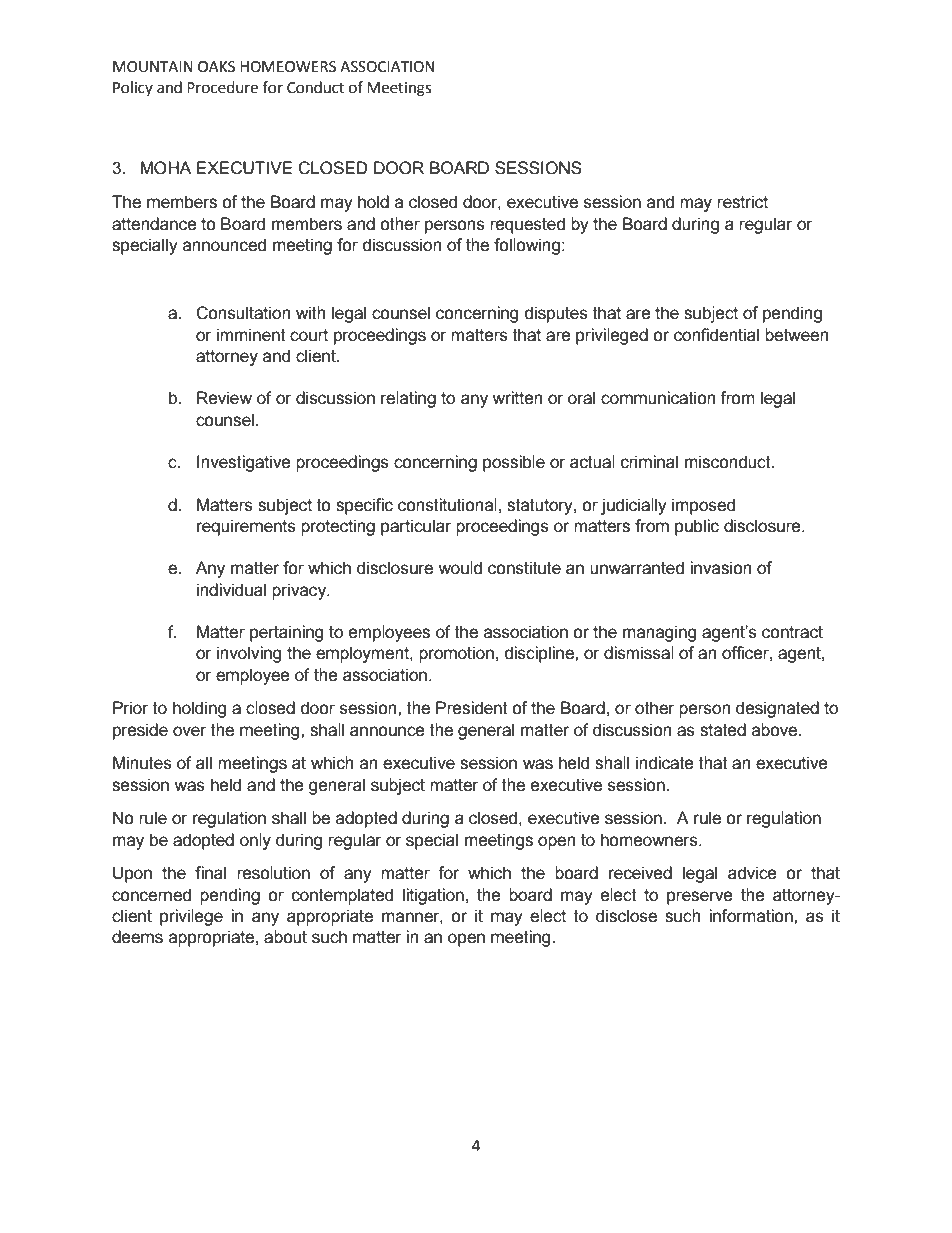 This image has height=1233, width=952. I want to click on stated, so click(723, 730).
